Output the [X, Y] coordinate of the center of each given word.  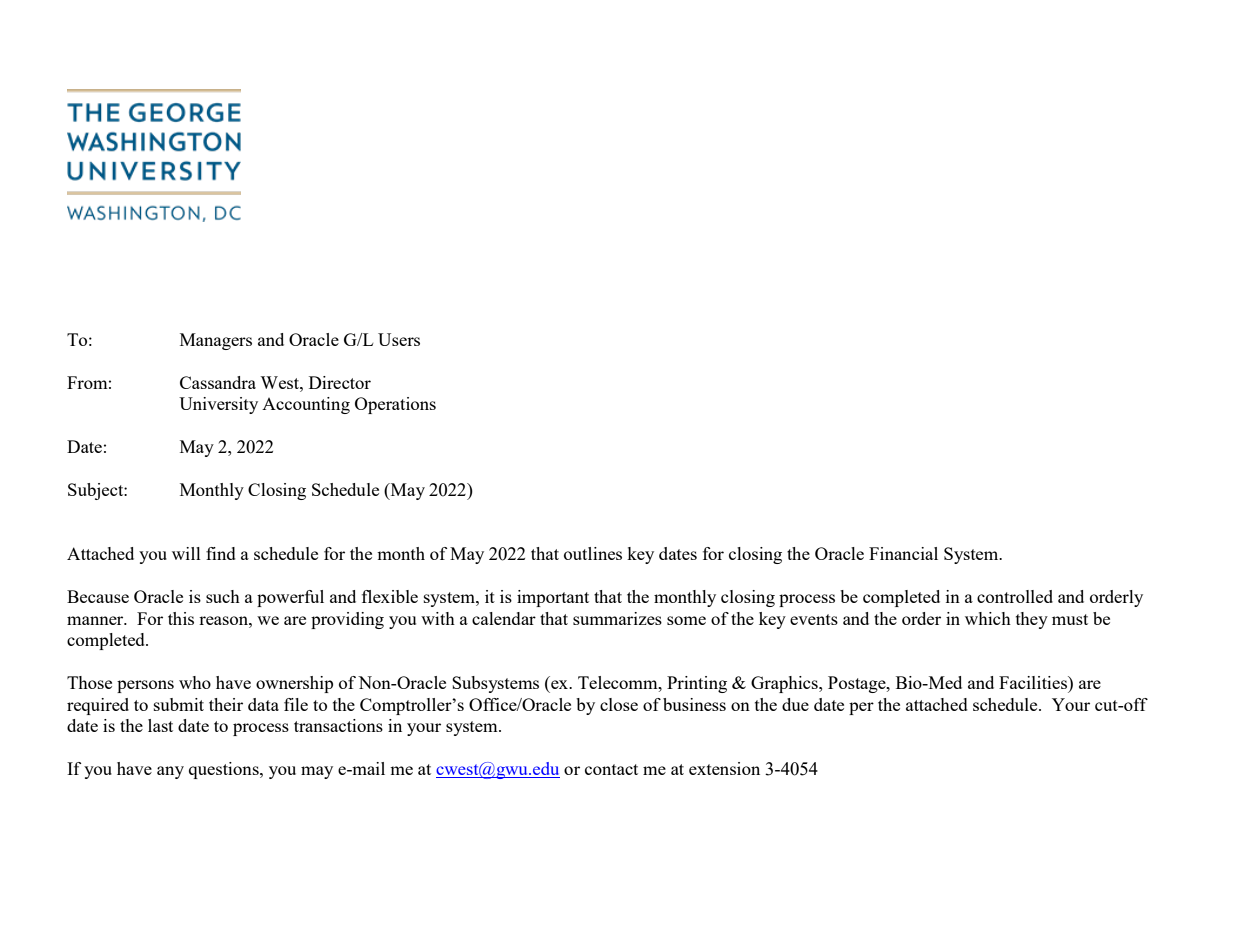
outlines [593, 553]
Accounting [306, 405]
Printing [697, 684]
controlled [1015, 596]
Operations [395, 405]
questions [225, 770]
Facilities [1034, 682]
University [218, 405]
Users [399, 339]
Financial [903, 553]
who [195, 682]
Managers [216, 341]
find [221, 553]
